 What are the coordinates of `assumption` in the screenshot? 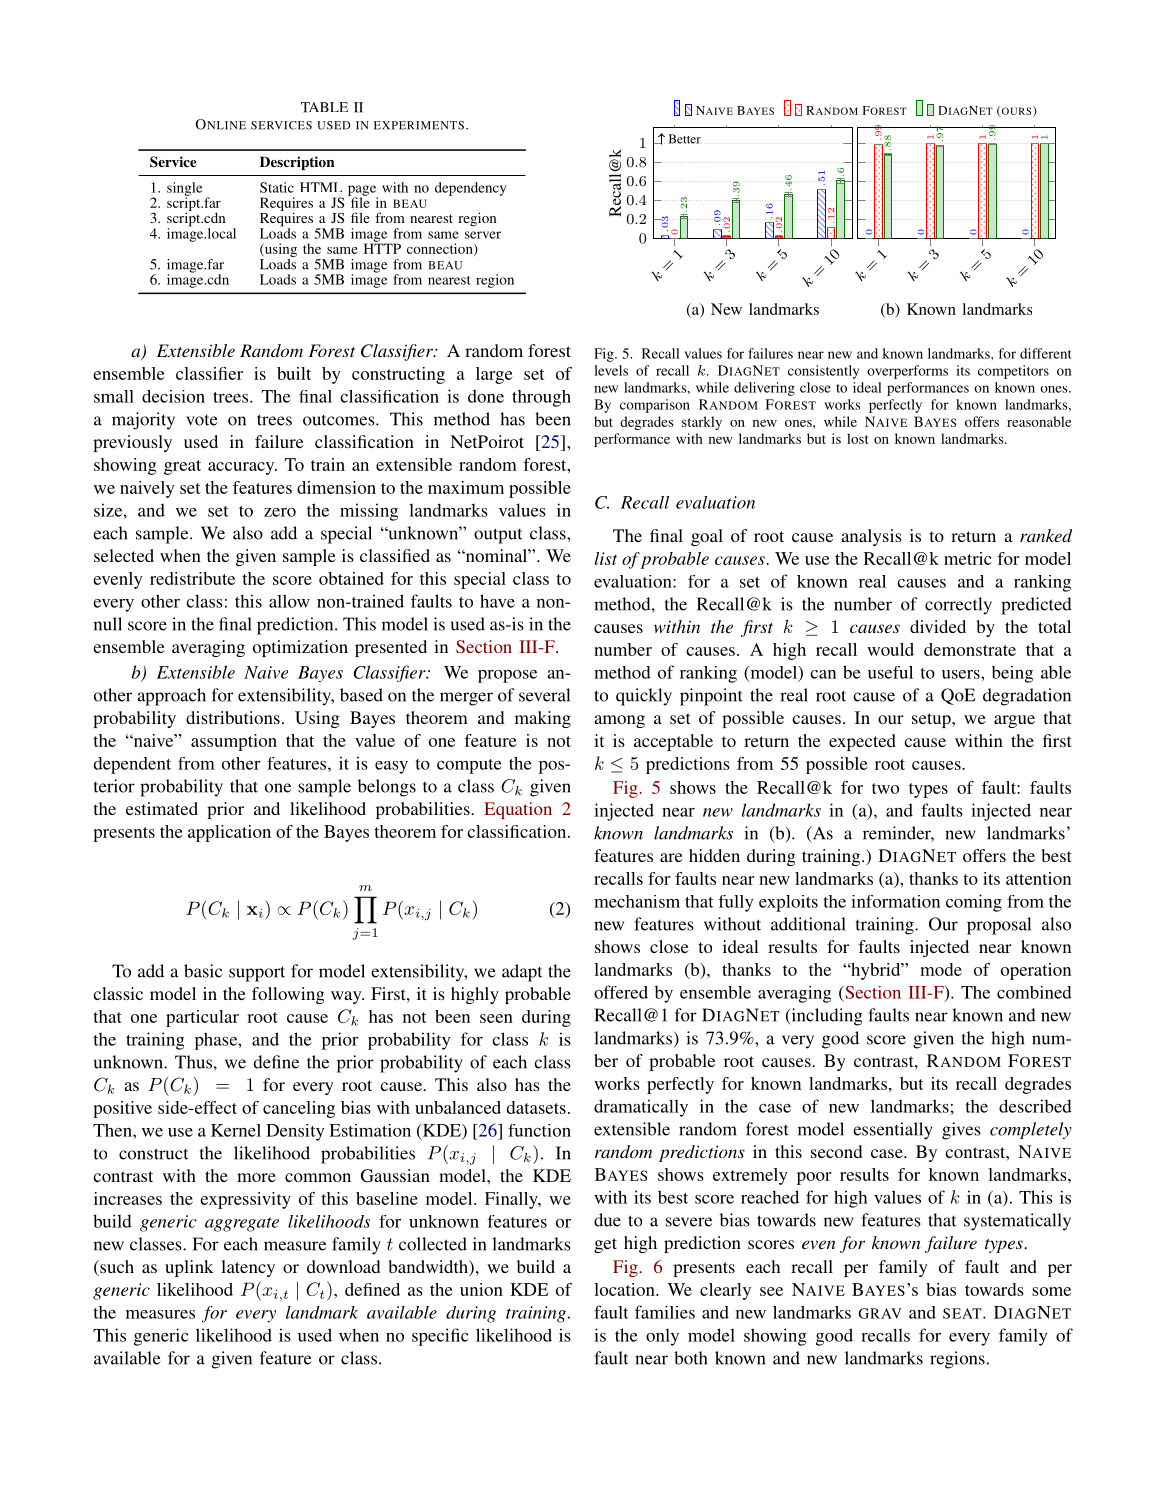 It's located at (234, 742).
